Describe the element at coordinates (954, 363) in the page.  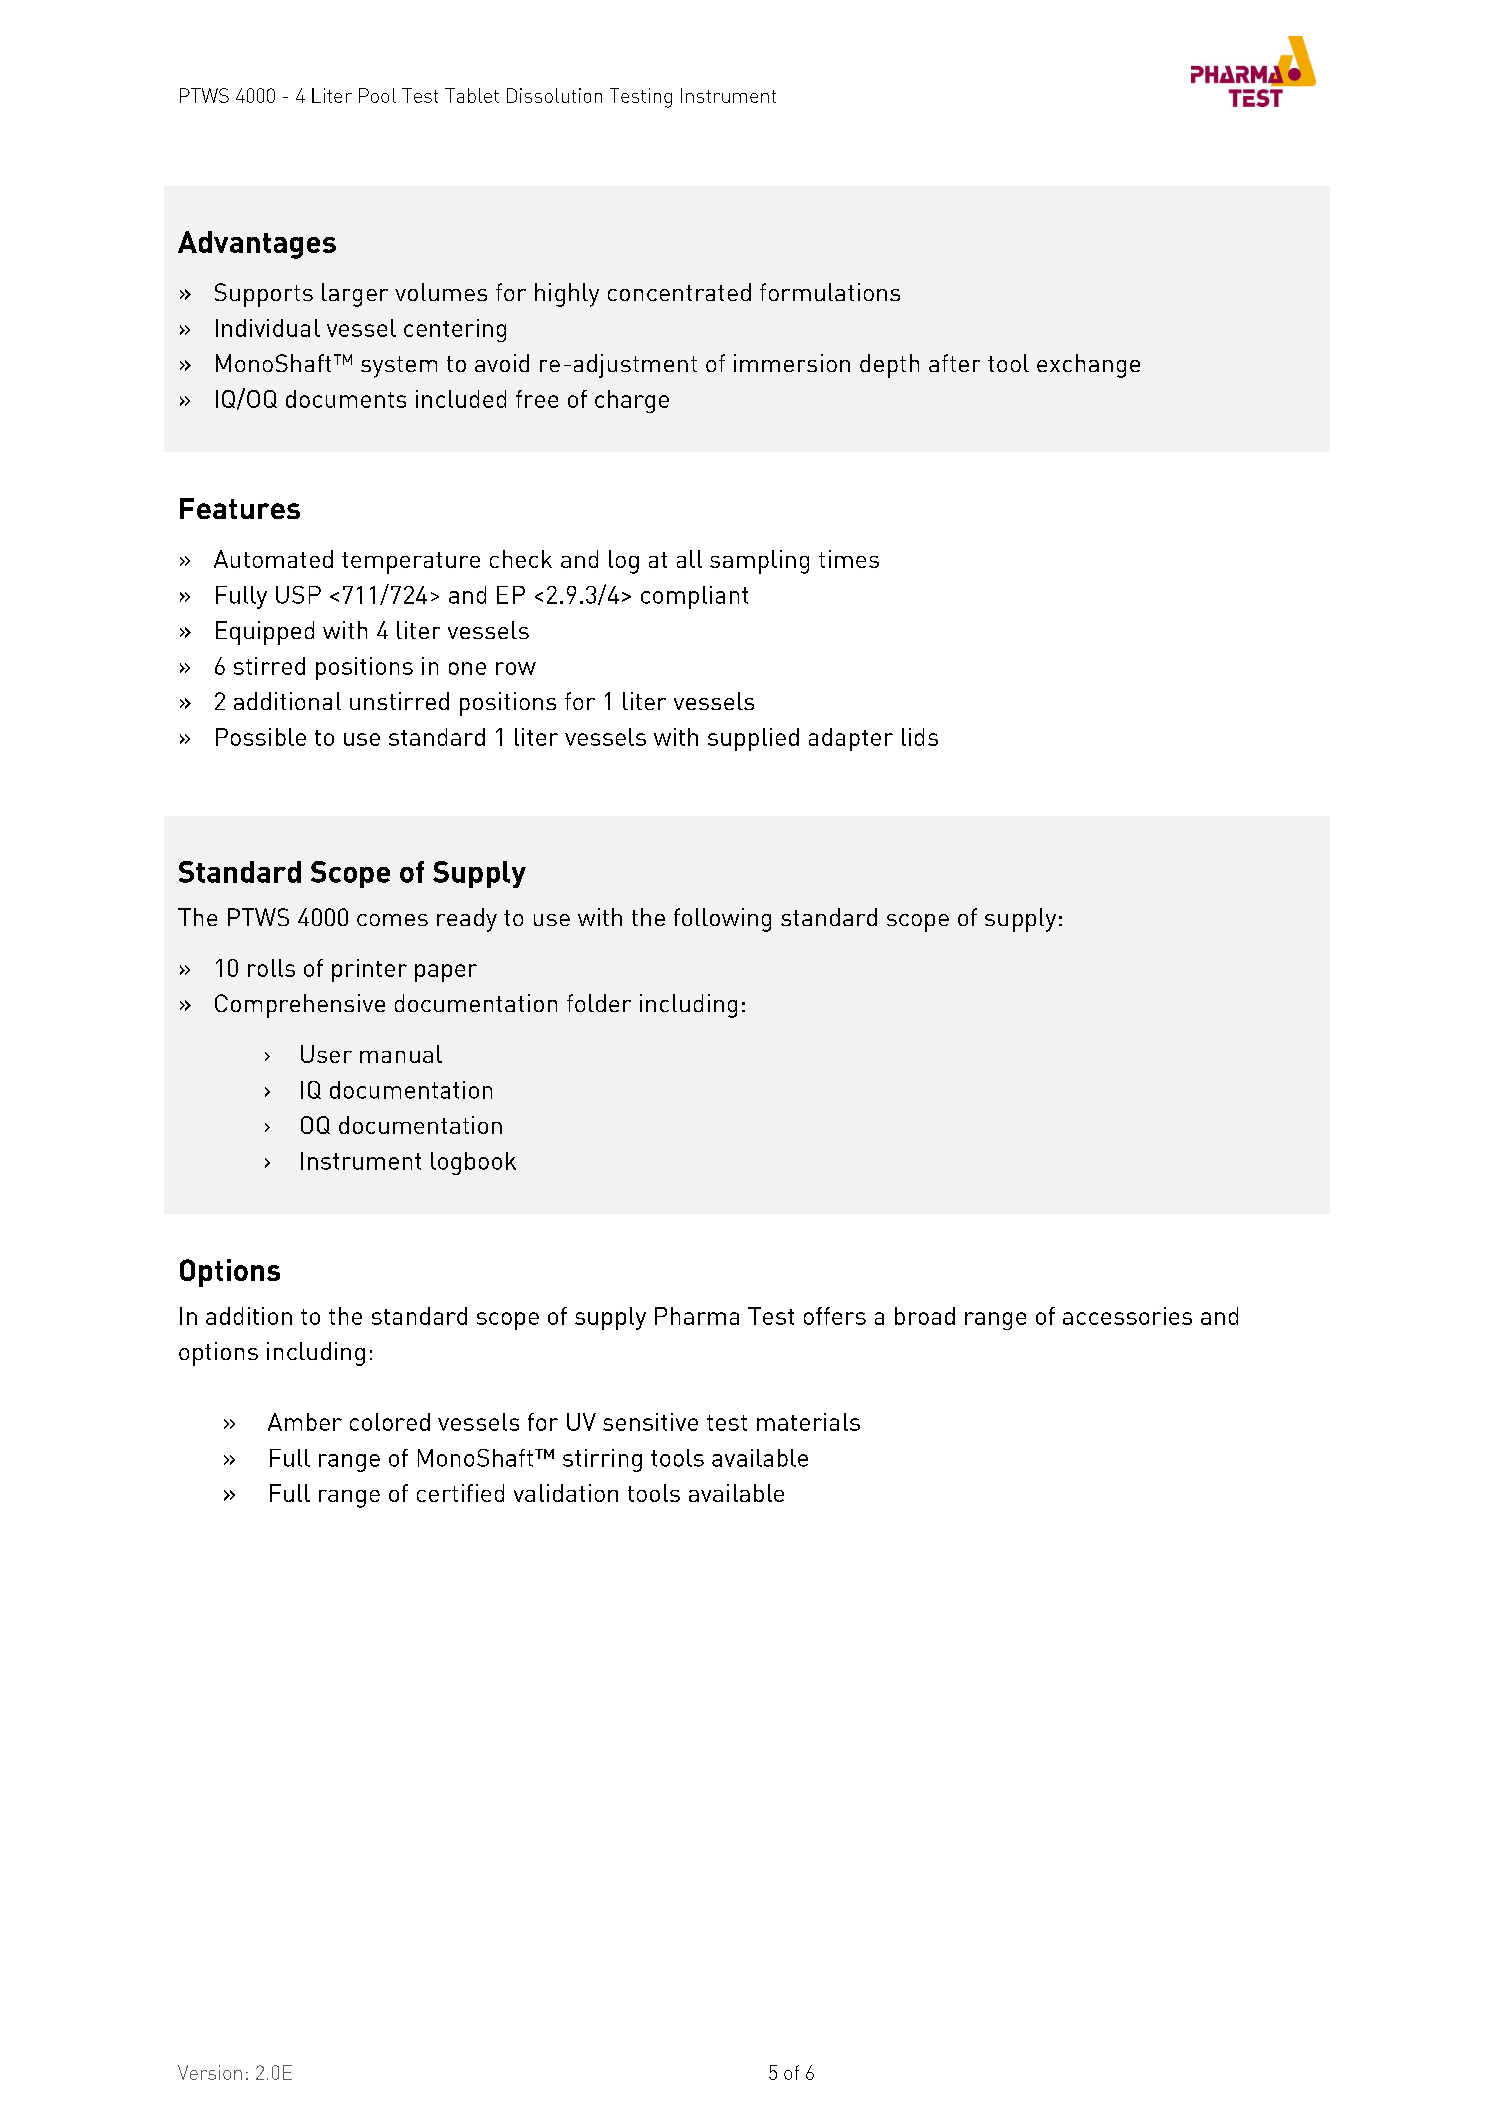
I see `after` at that location.
